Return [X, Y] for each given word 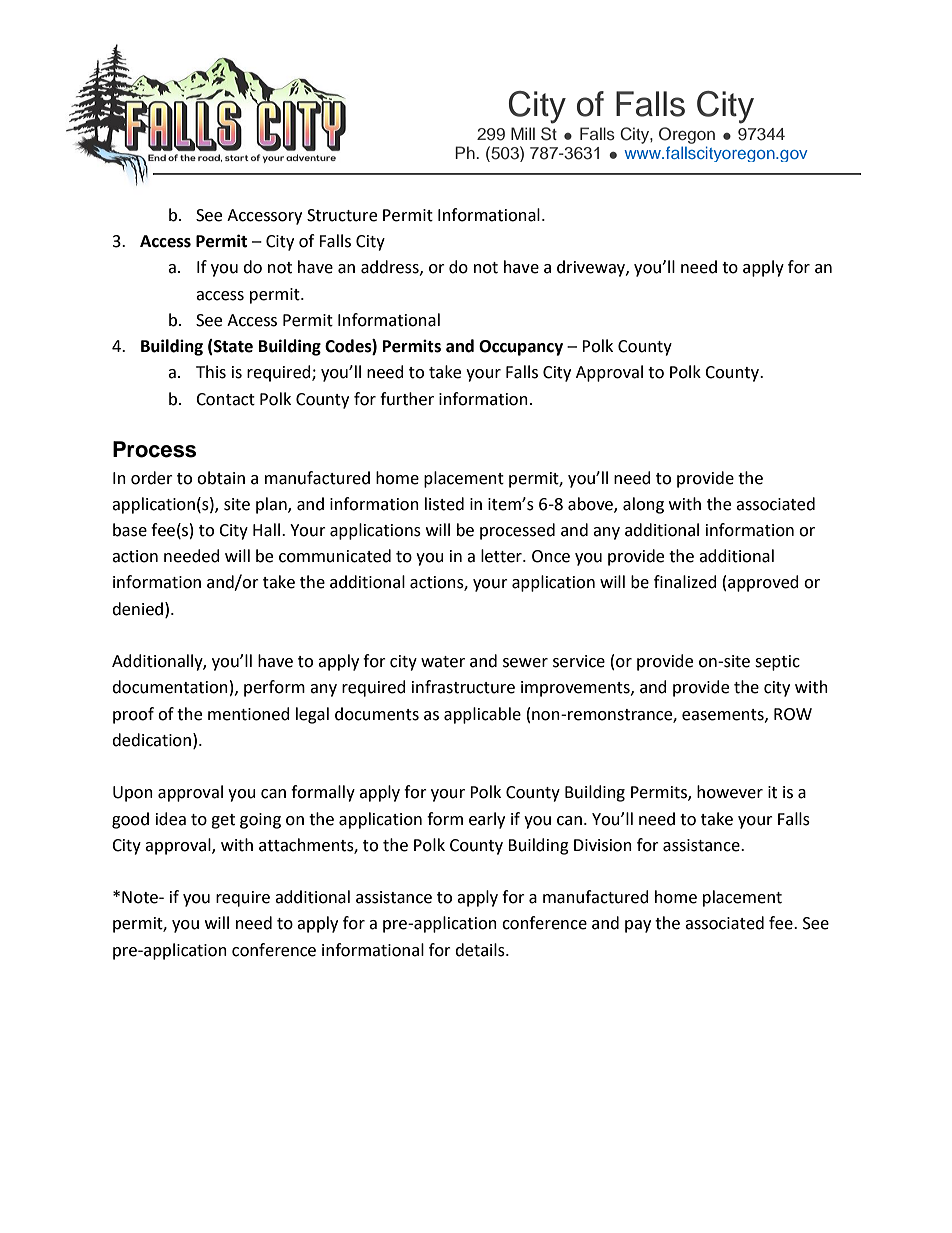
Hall [266, 530]
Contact [225, 399]
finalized [685, 582]
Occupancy [521, 348]
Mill [523, 133]
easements [724, 715]
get [223, 821]
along [643, 505]
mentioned [249, 714]
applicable [482, 715]
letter [502, 556]
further [407, 399]
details [481, 950]
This [211, 372]
